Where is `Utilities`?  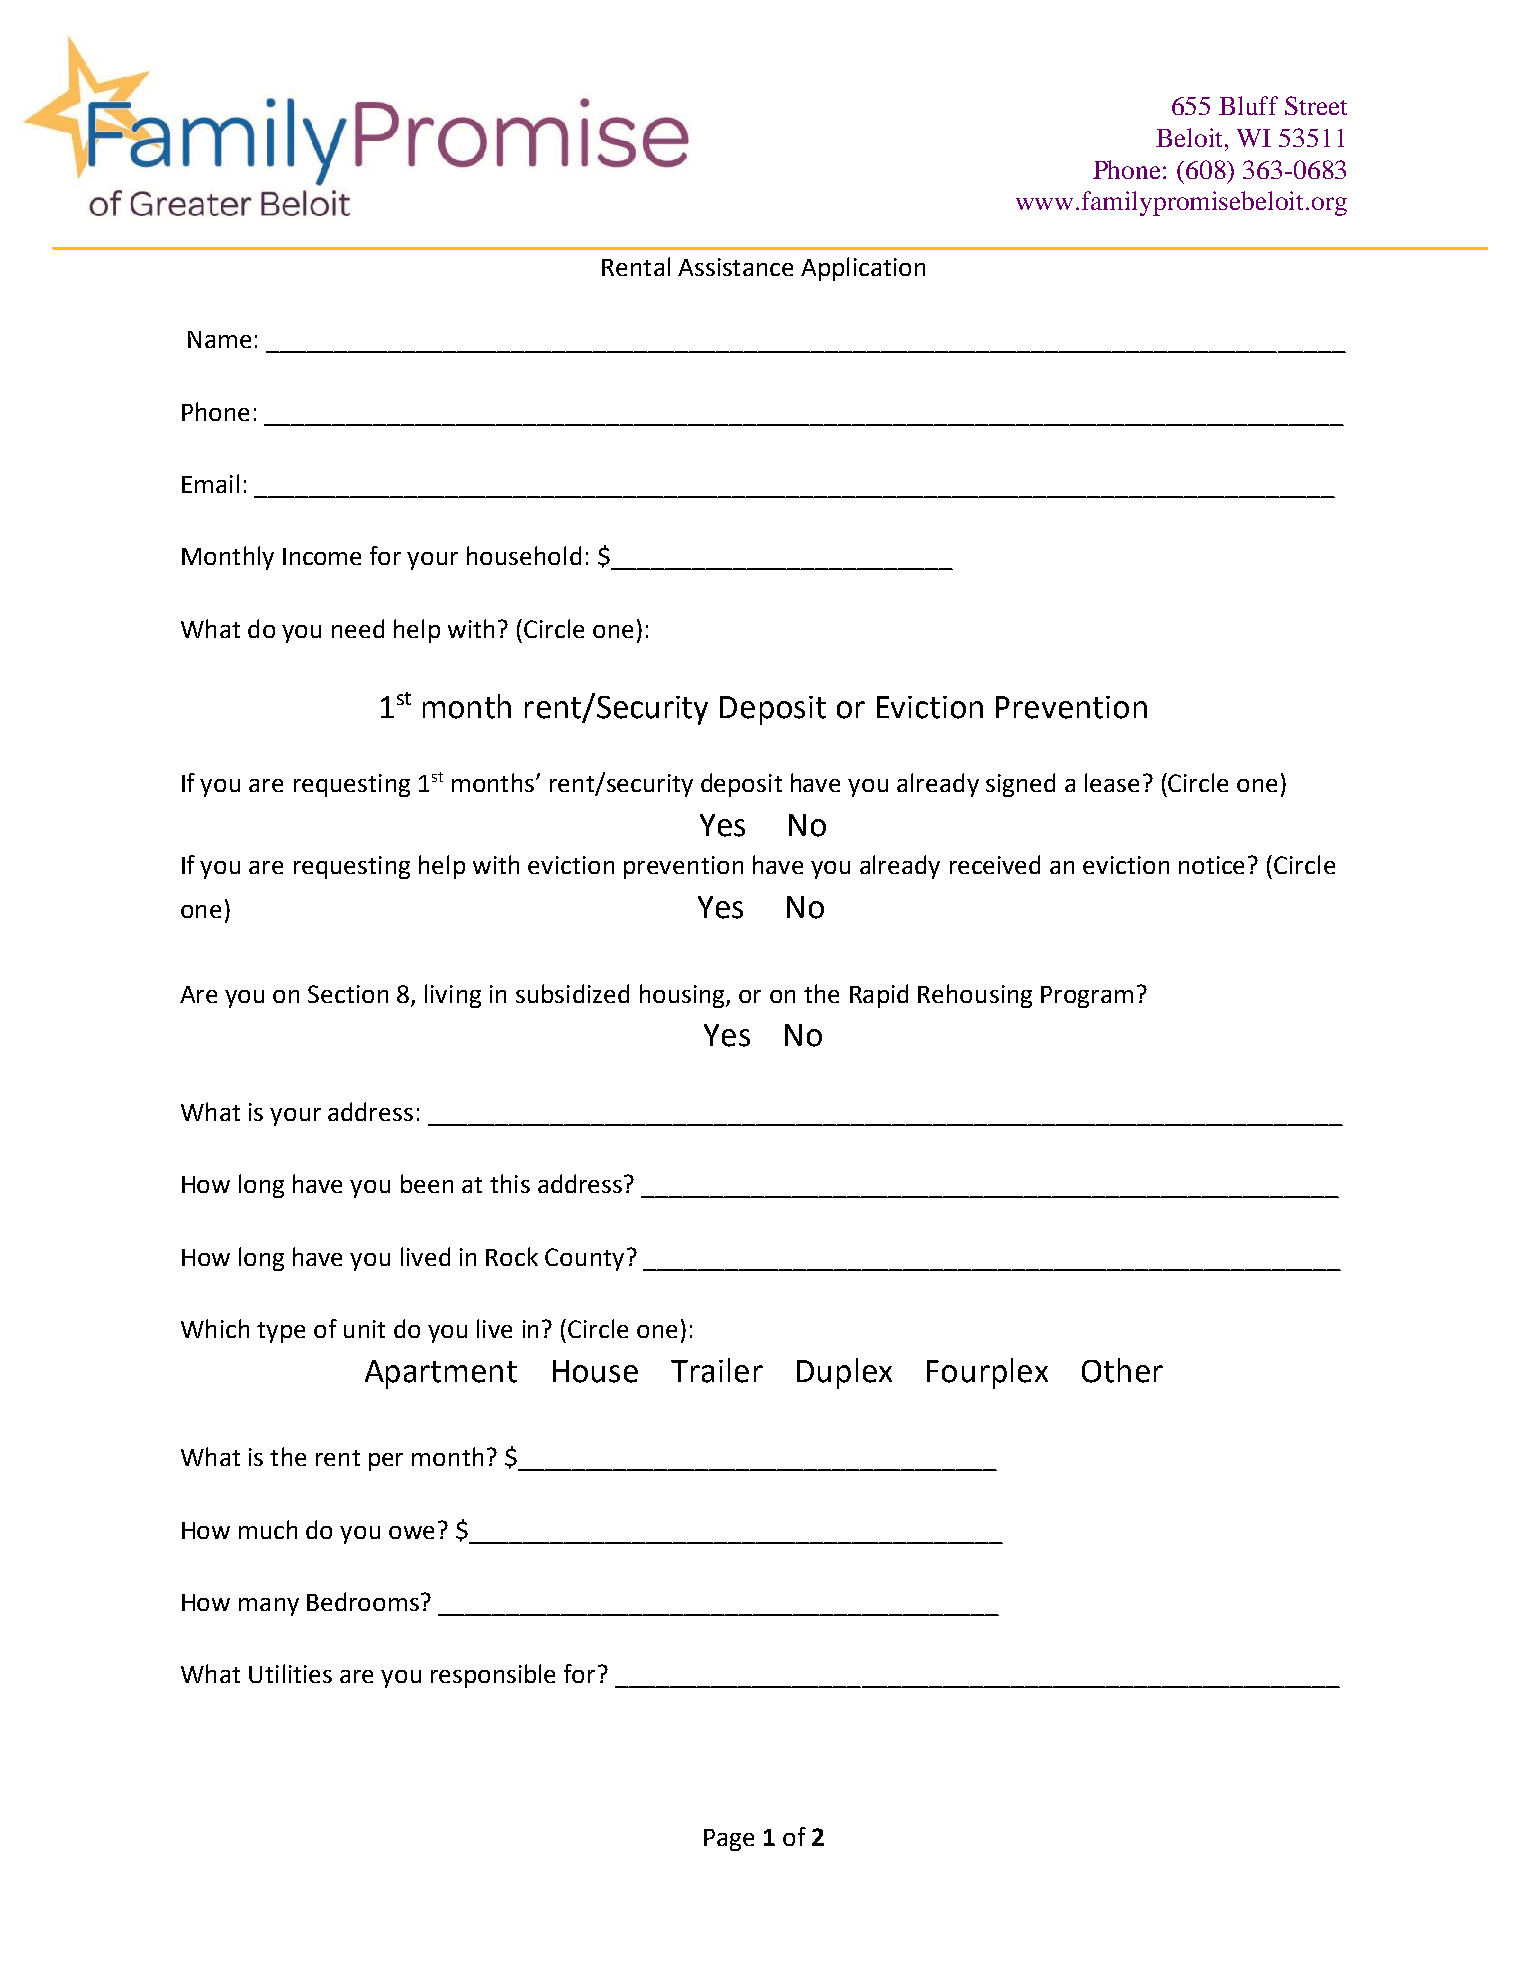 Utilities is located at coordinates (290, 1673).
